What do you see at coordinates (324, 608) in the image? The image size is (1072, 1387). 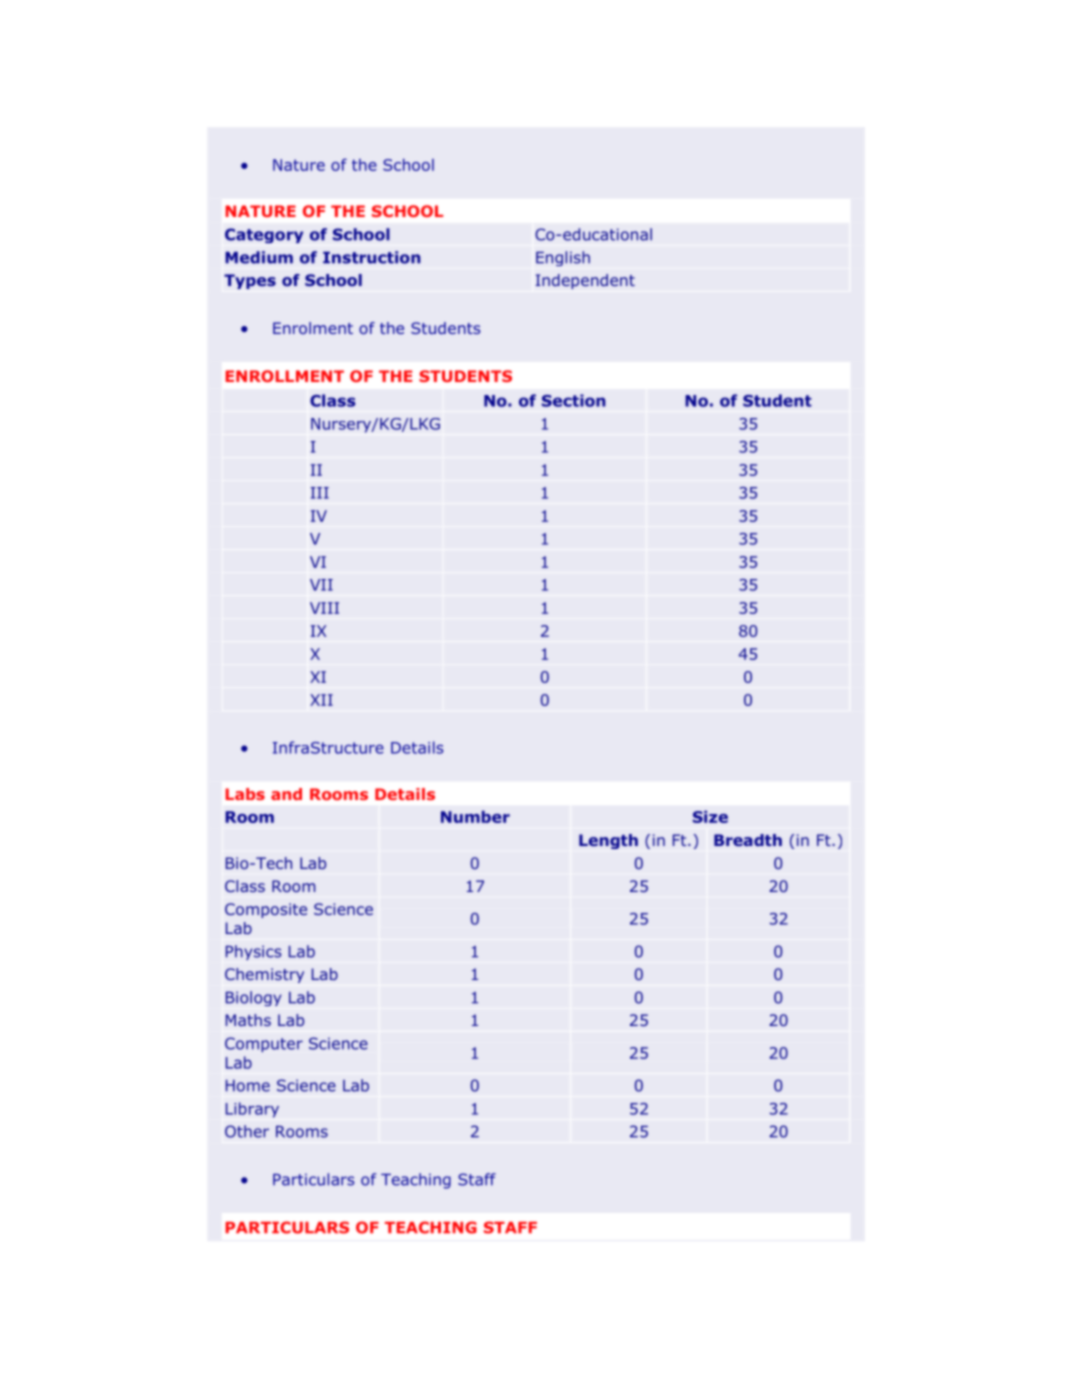 I see `VIII` at bounding box center [324, 608].
